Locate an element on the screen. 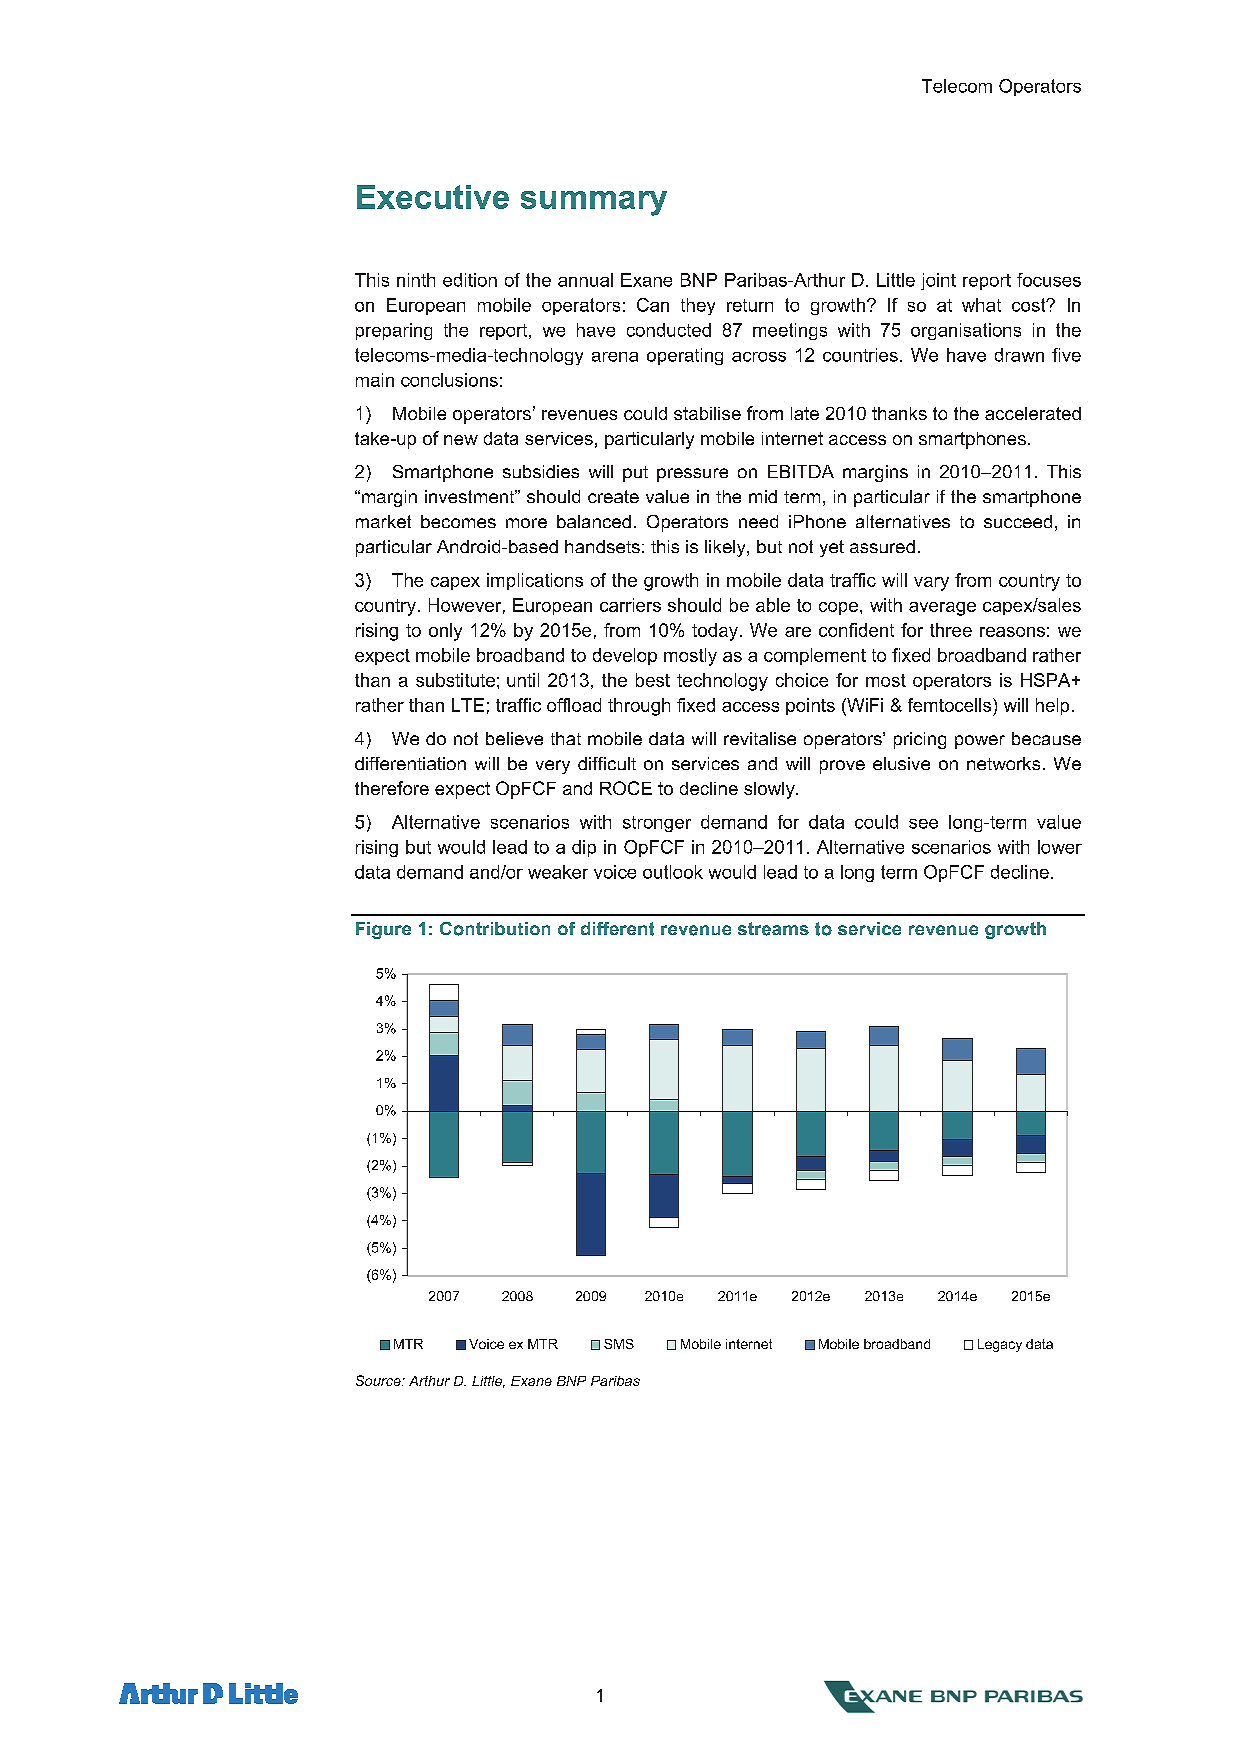  pressure is located at coordinates (692, 475).
